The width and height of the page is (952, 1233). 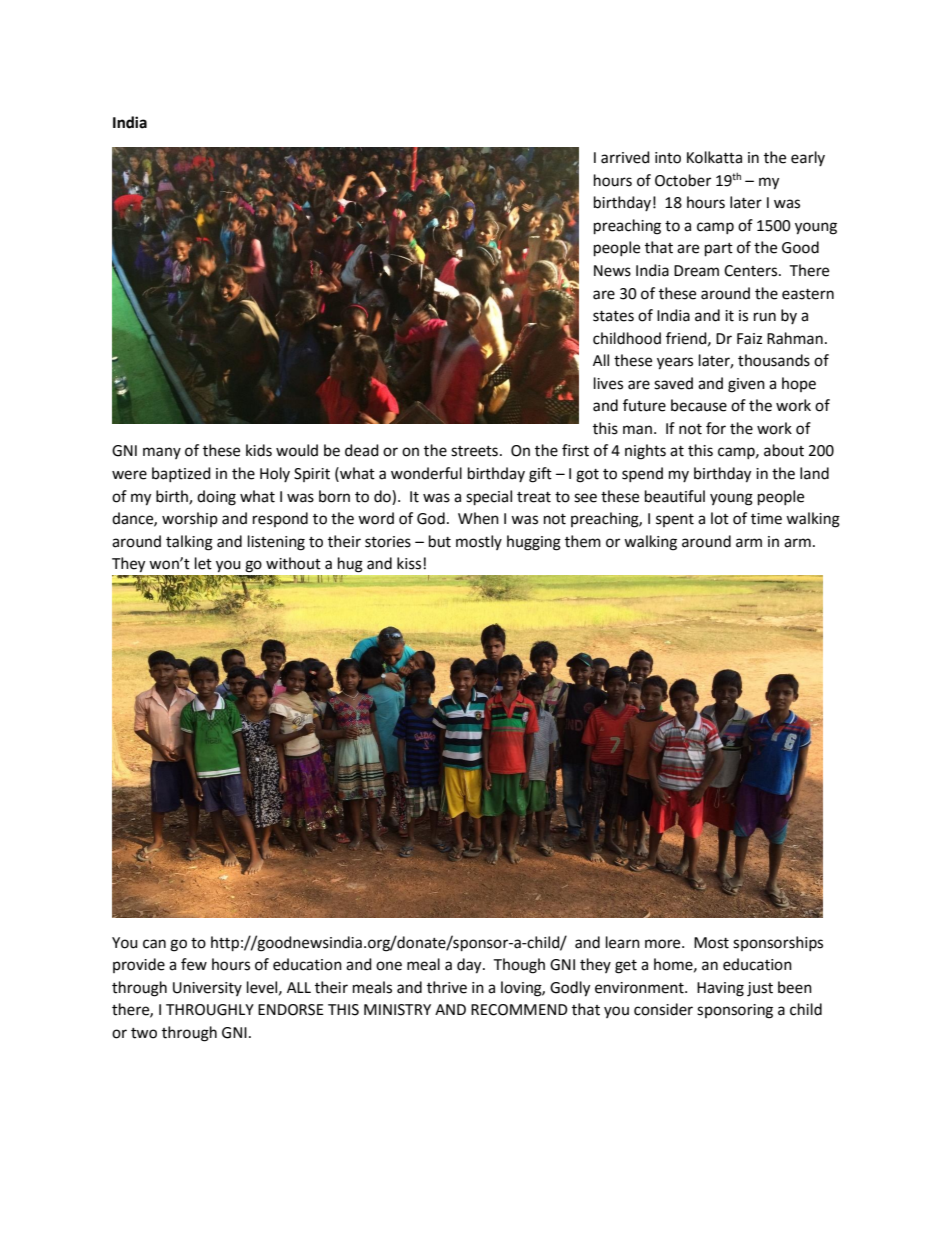 I want to click on let, so click(x=203, y=563).
